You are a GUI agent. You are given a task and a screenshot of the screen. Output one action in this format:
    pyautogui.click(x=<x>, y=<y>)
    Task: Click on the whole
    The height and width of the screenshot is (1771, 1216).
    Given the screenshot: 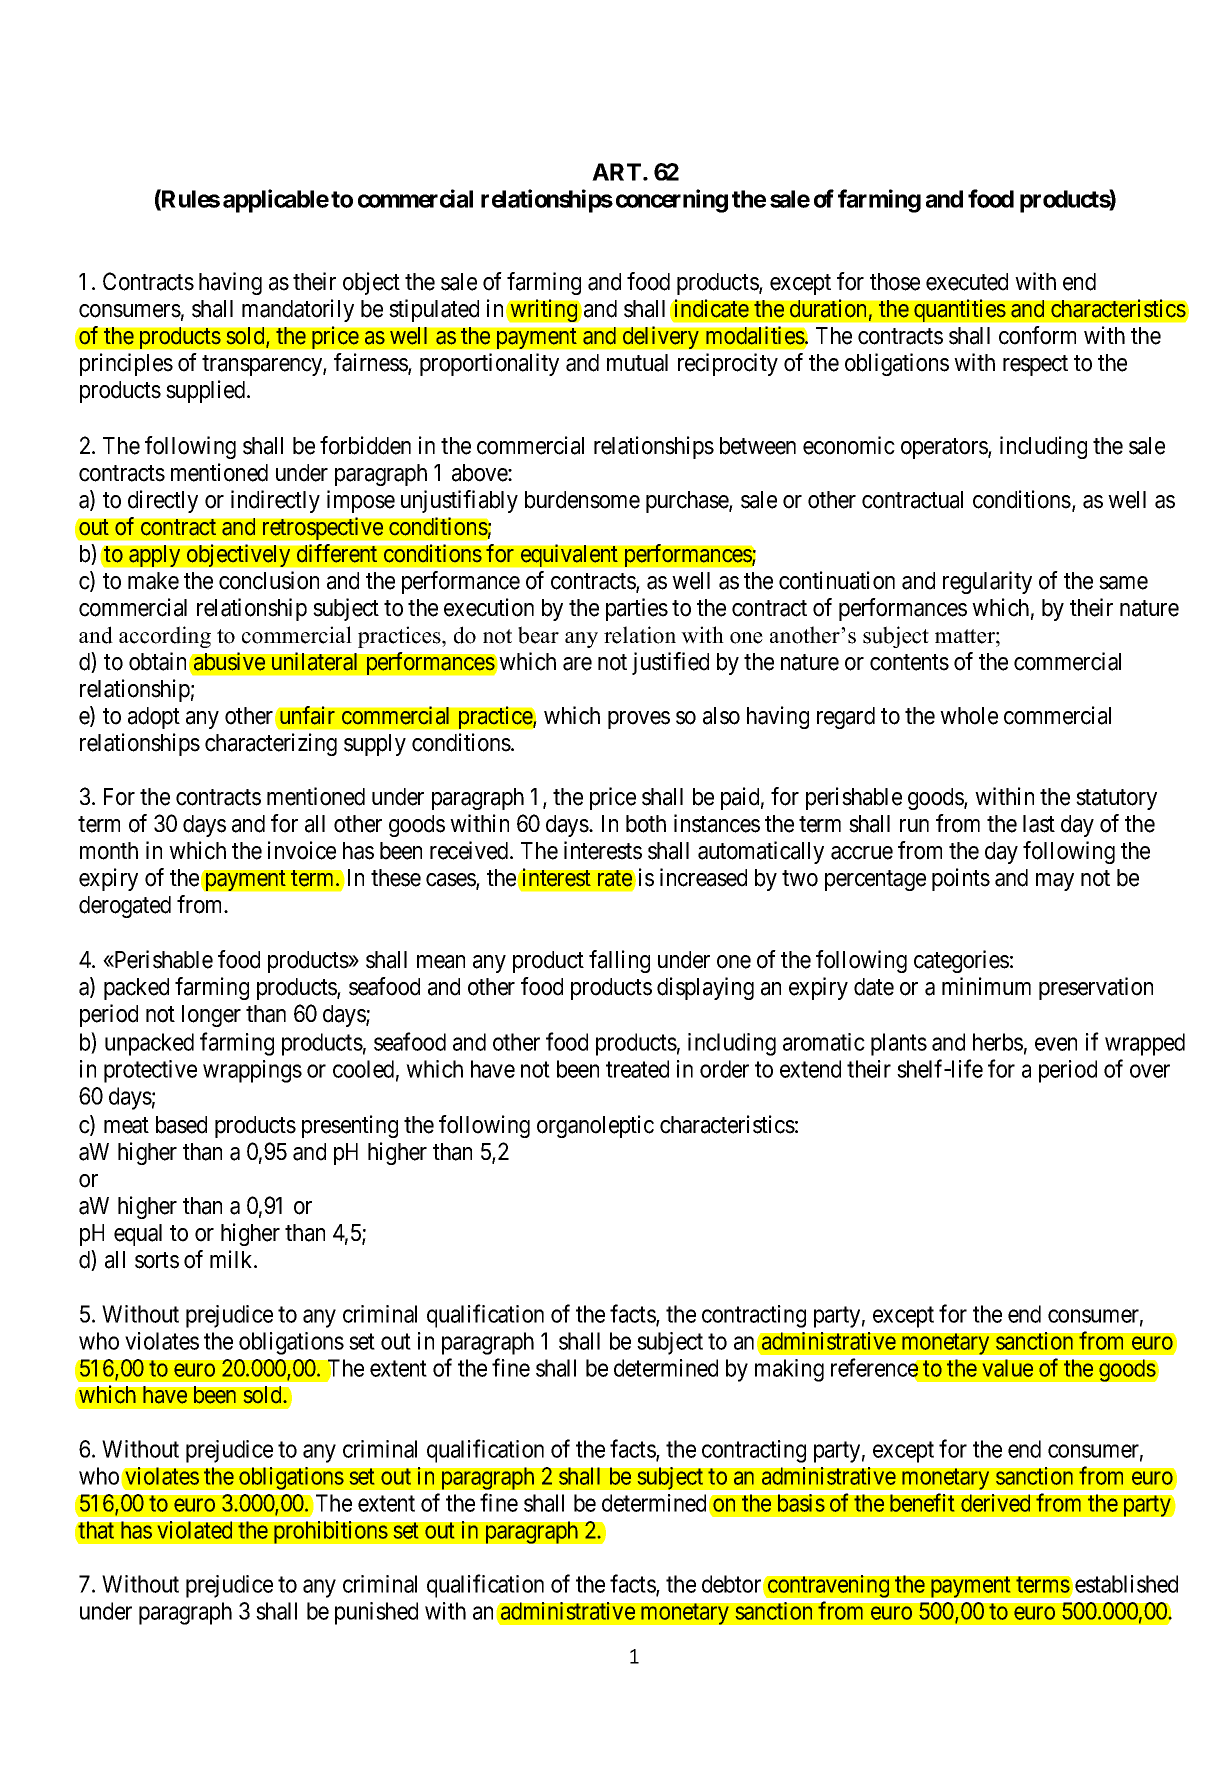 What is the action you would take?
    pyautogui.click(x=969, y=716)
